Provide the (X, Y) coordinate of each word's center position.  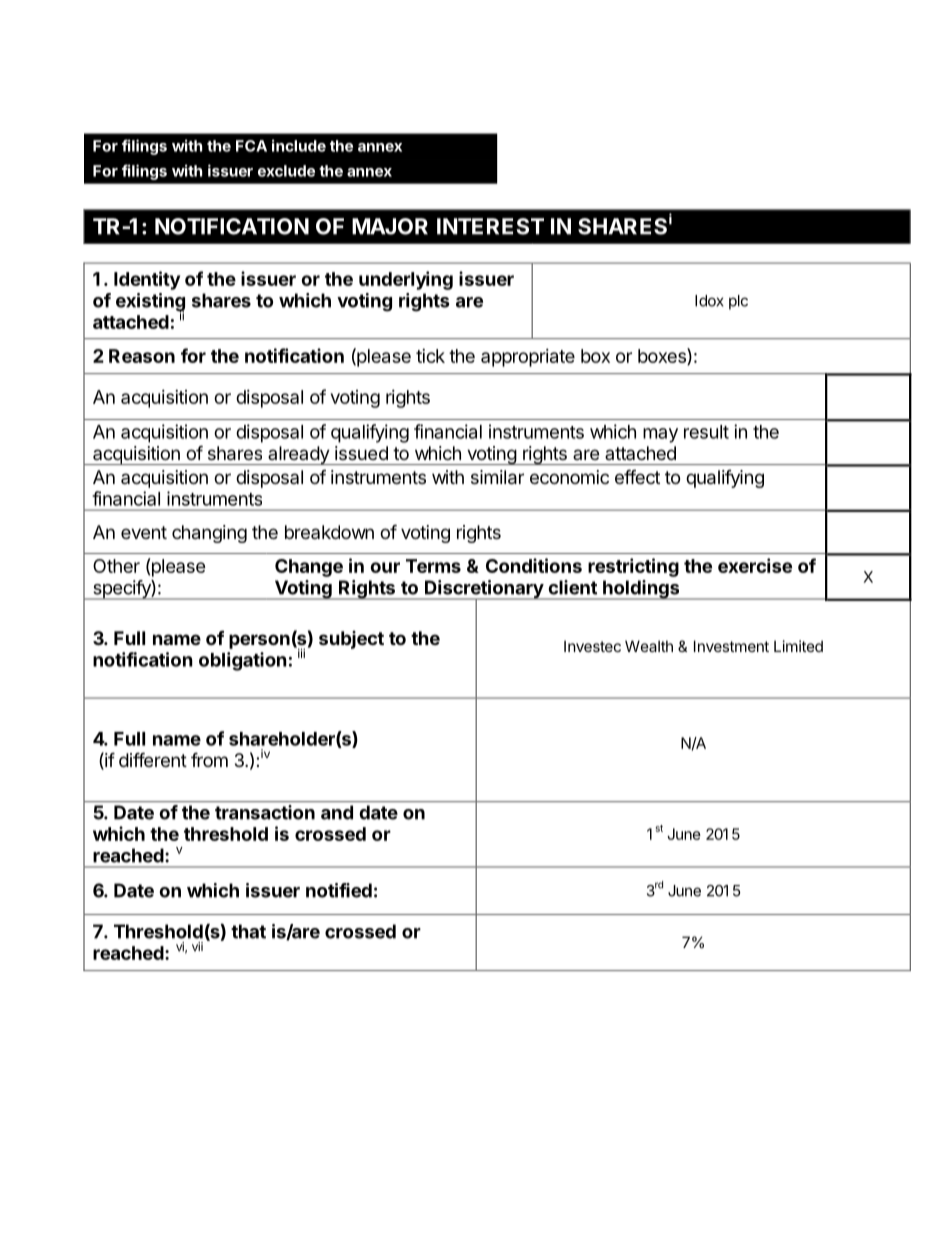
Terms (433, 566)
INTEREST (490, 226)
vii (197, 946)
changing (209, 534)
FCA (251, 146)
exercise (755, 565)
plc (738, 302)
